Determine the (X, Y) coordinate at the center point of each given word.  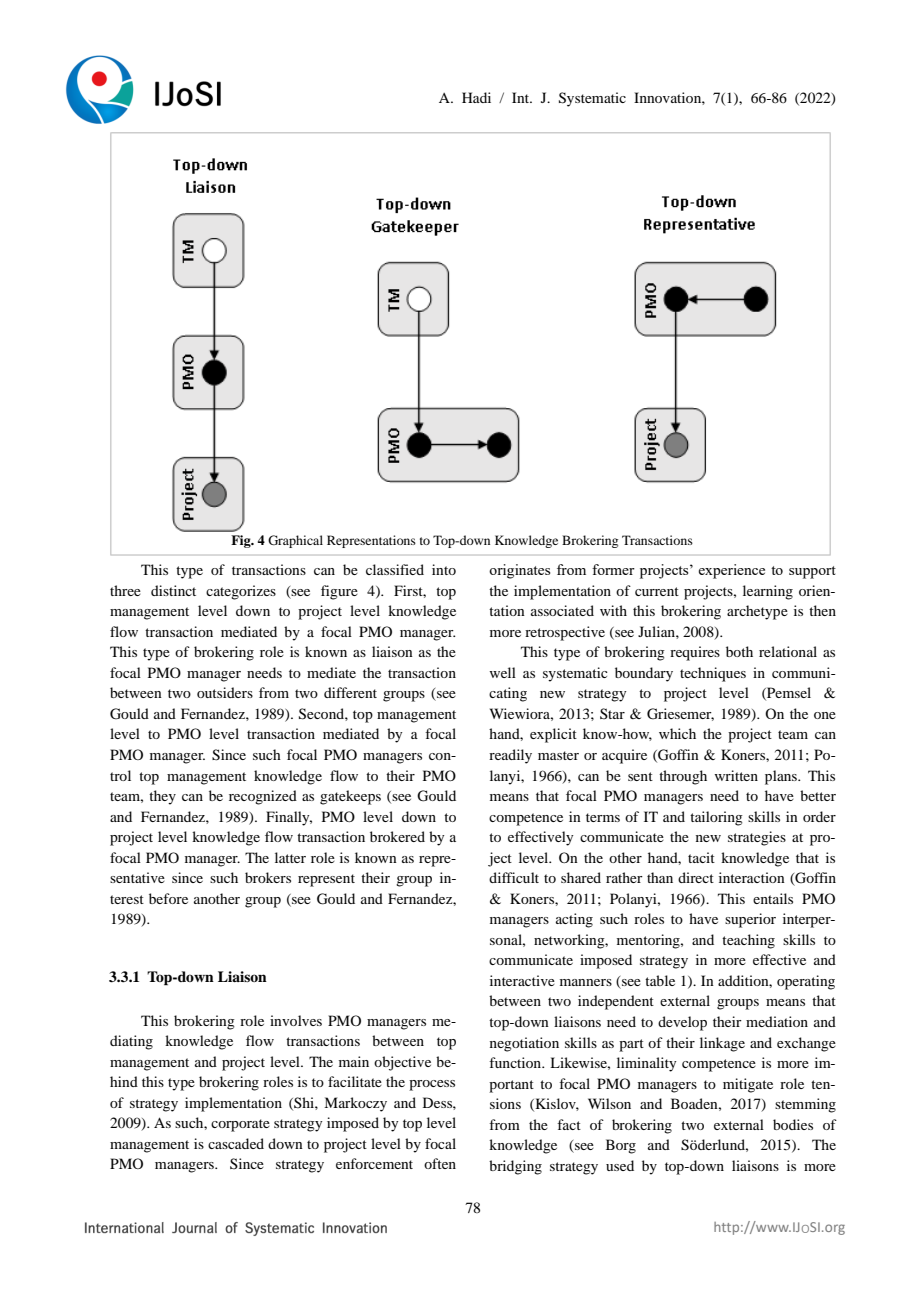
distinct (173, 590)
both (739, 651)
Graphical (295, 541)
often (440, 1163)
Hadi (476, 97)
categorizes (241, 592)
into (444, 569)
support (812, 572)
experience (731, 571)
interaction (752, 877)
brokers (268, 877)
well (502, 672)
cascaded (236, 1143)
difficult (514, 877)
